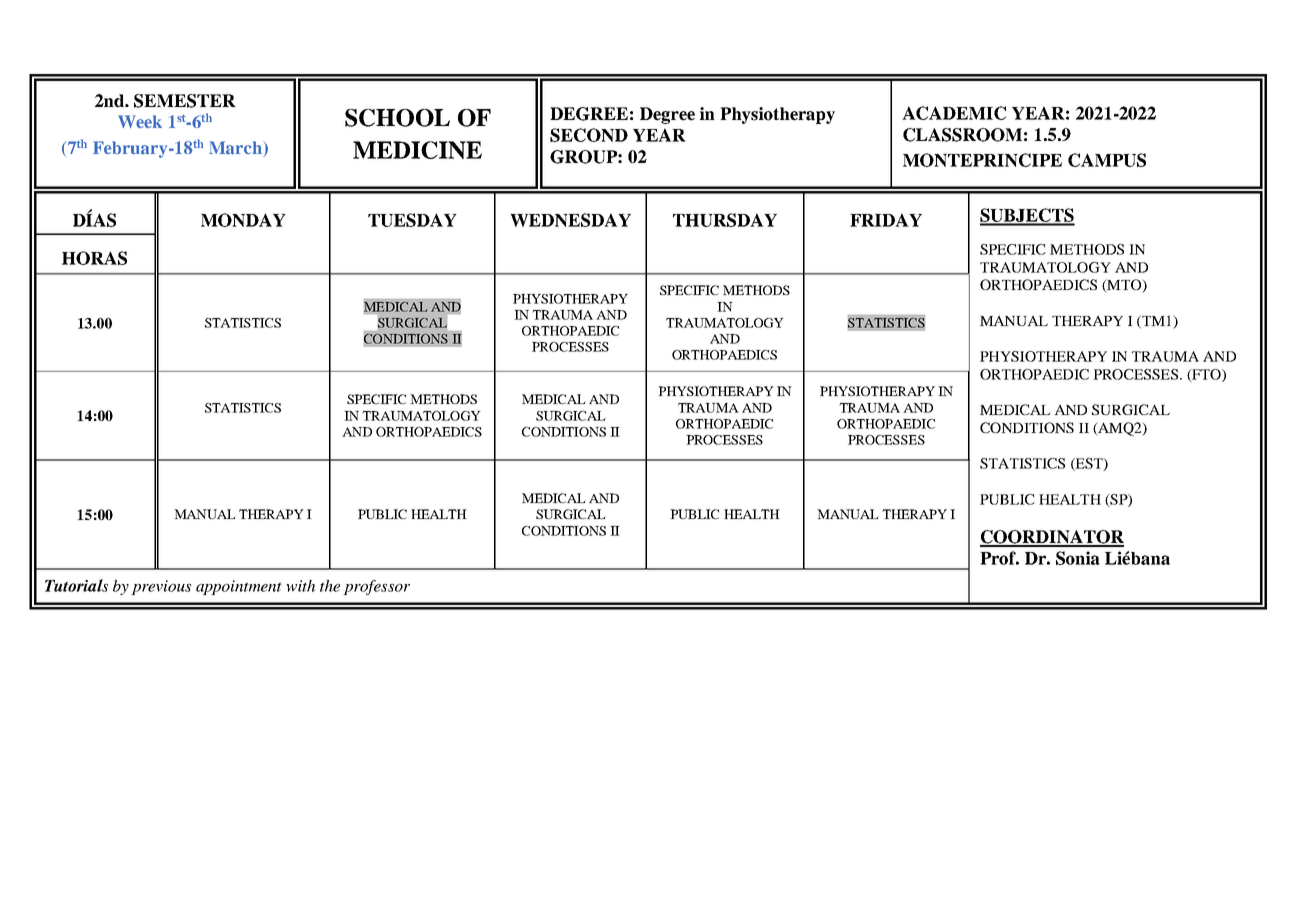 Image resolution: width=1308 pixels, height=924 pixels. What do you see at coordinates (243, 220) in the document?
I see `MONDAY` at bounding box center [243, 220].
